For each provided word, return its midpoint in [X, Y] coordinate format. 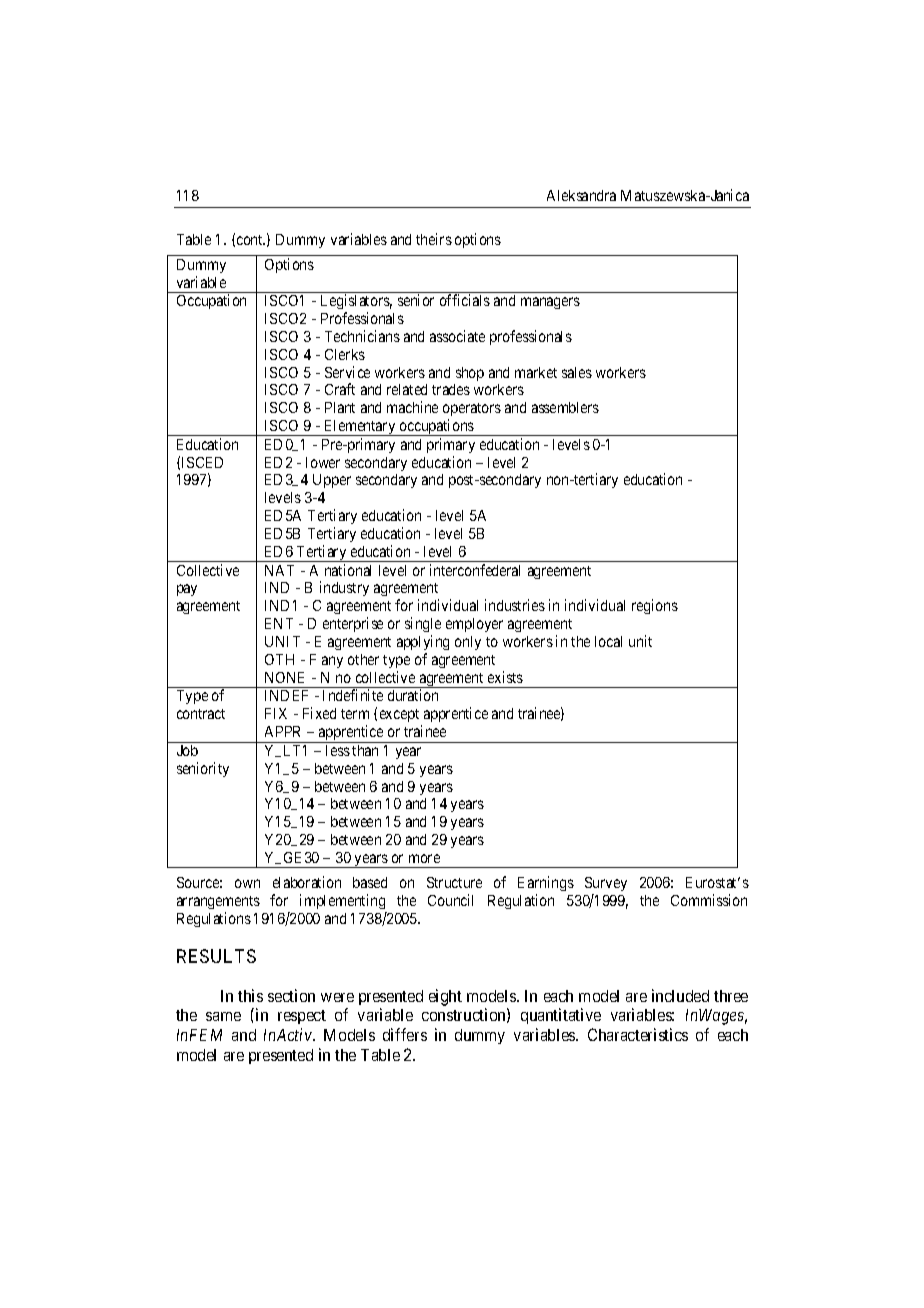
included [680, 995]
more [424, 858]
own [247, 883]
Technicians [362, 336]
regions [655, 606]
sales [577, 372]
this [250, 995]
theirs [434, 239]
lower [323, 462]
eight [445, 997]
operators [472, 411]
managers [550, 303]
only [468, 643]
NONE [284, 677]
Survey [606, 884]
